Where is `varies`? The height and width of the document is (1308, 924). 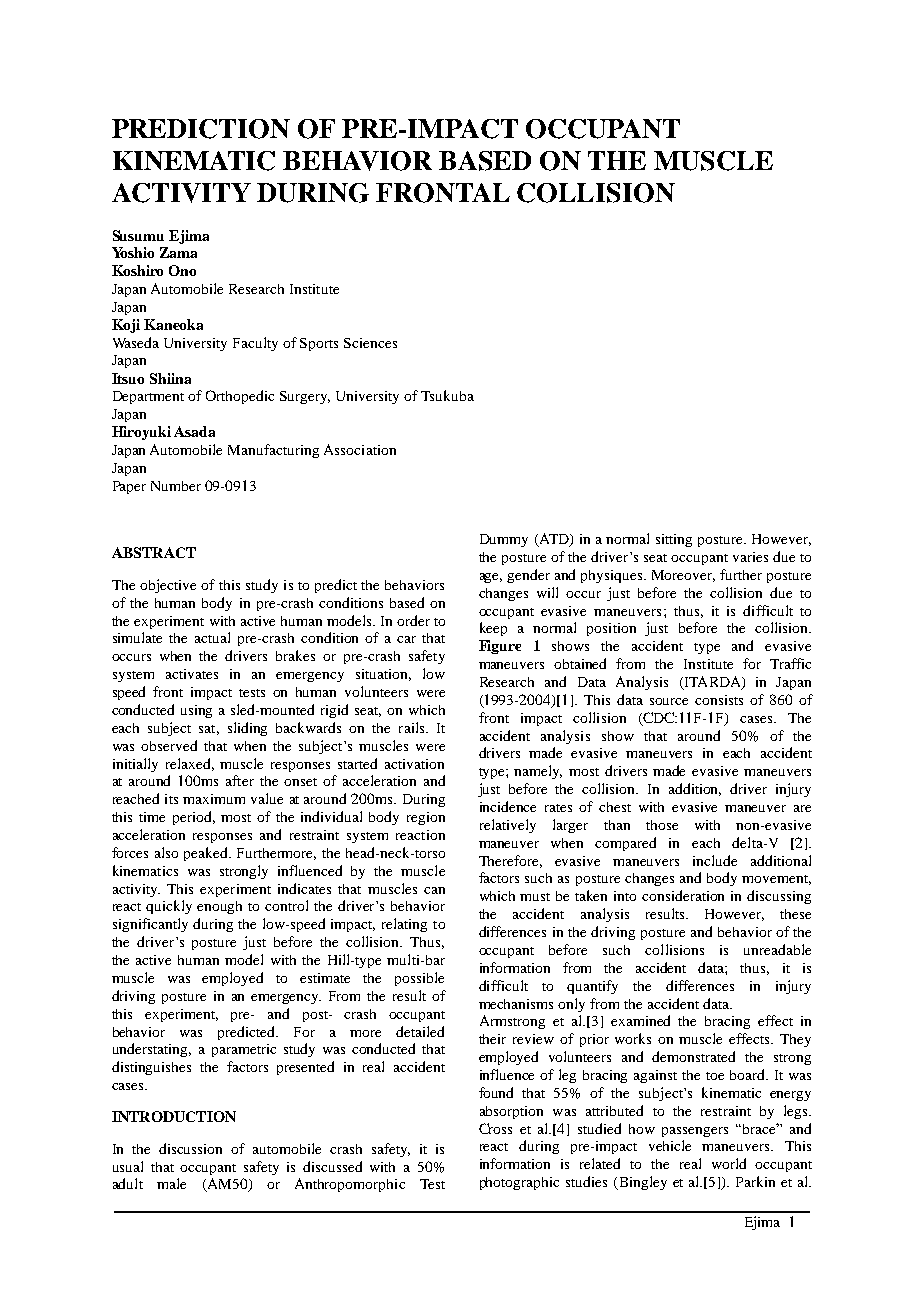
varies is located at coordinates (750, 557).
